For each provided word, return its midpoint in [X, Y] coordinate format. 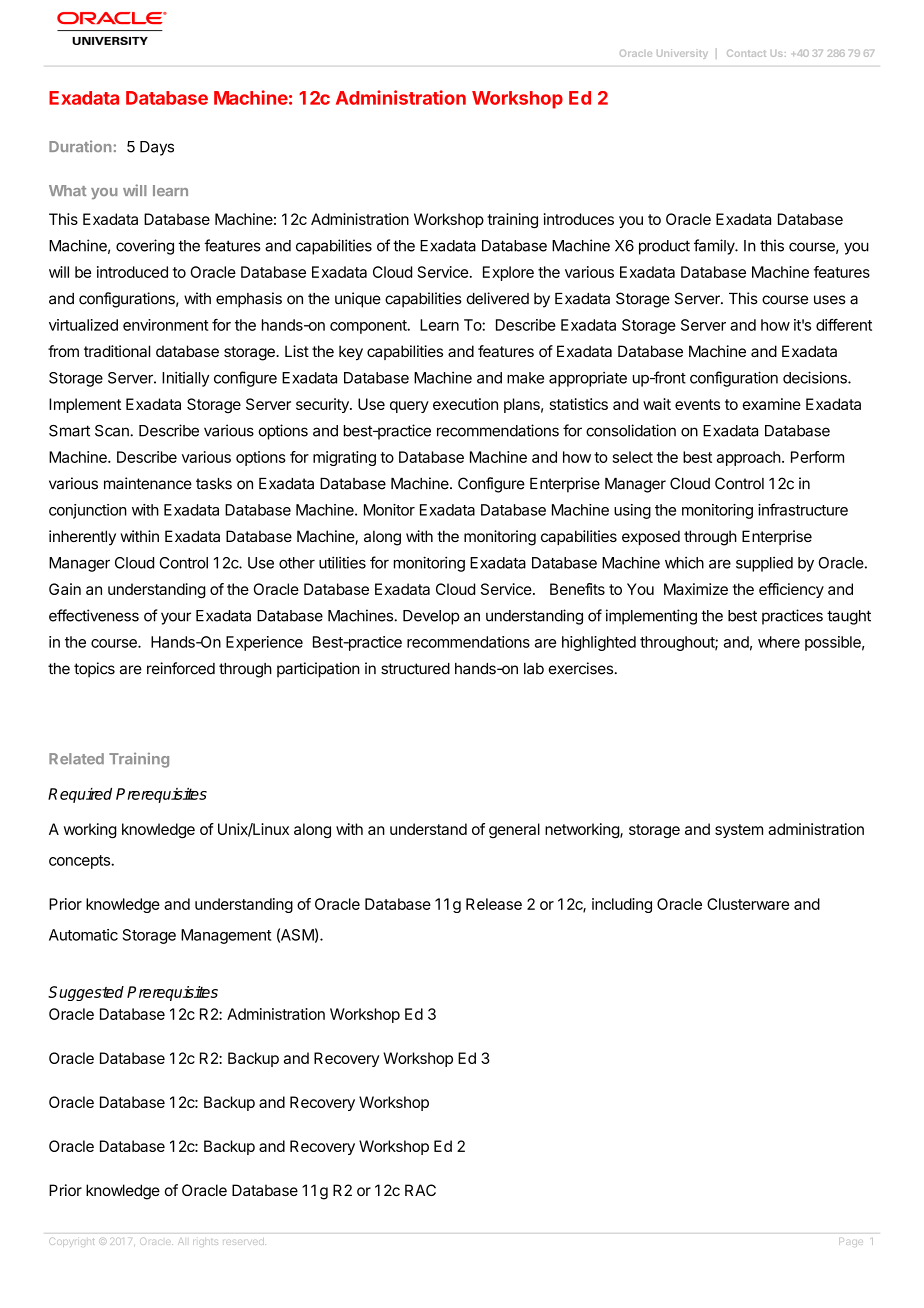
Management [226, 936]
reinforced [181, 668]
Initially [186, 379]
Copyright [71, 1242]
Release [494, 904]
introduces [579, 219]
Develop [431, 617]
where [779, 642]
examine [772, 404]
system [739, 831]
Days [157, 148]
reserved [244, 1241]
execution [465, 404]
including [622, 905]
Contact [746, 53]
